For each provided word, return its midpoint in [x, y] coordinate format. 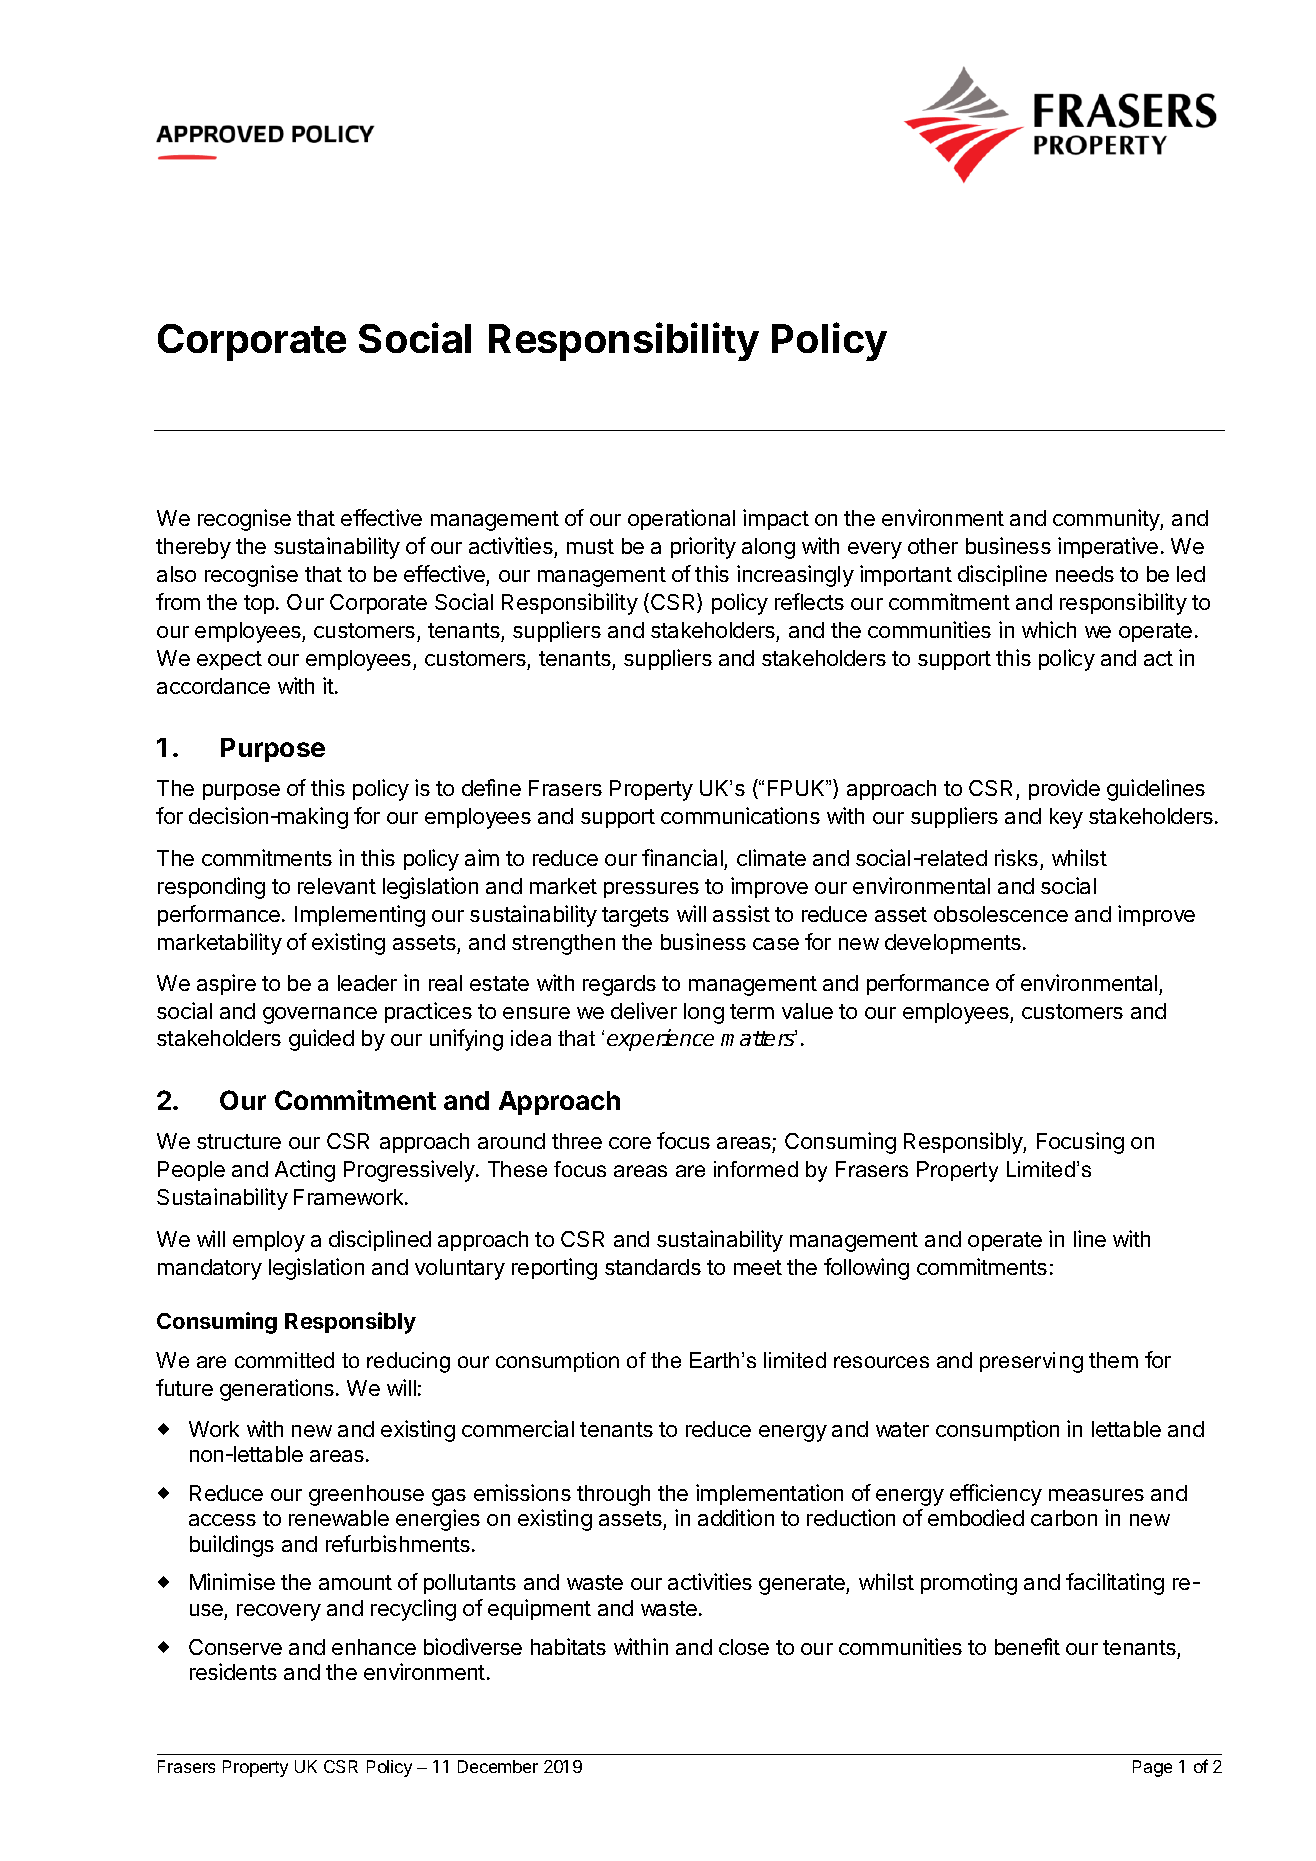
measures [1096, 1495]
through [613, 1495]
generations [277, 1390]
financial [682, 857]
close [744, 1647]
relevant [337, 886]
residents [233, 1671]
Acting [305, 1171]
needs [1085, 574]
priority [703, 548]
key [1066, 818]
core [630, 1143]
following [866, 1269]
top [259, 604]
